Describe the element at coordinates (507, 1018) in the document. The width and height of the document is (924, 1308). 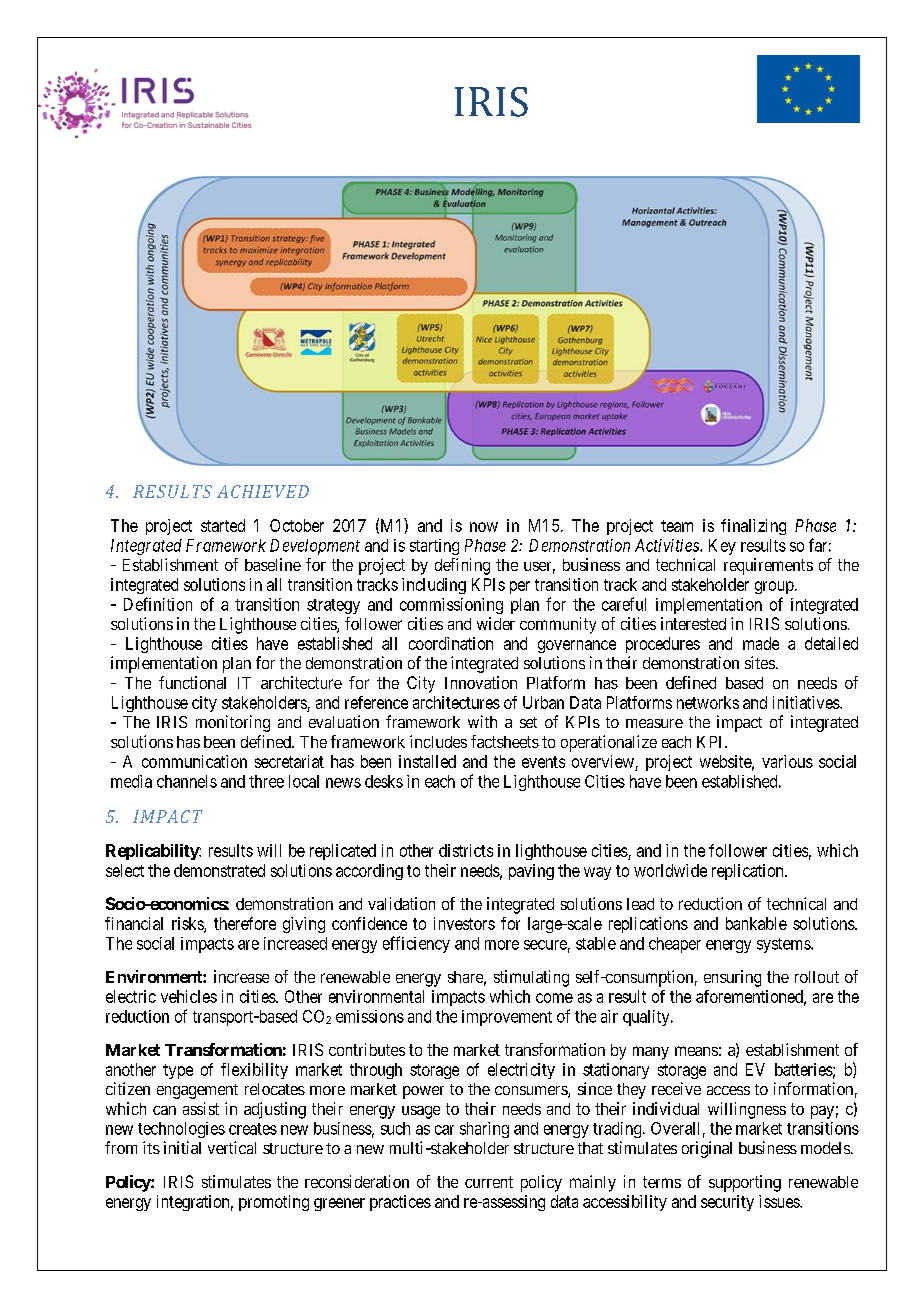
I see `improvement` at that location.
